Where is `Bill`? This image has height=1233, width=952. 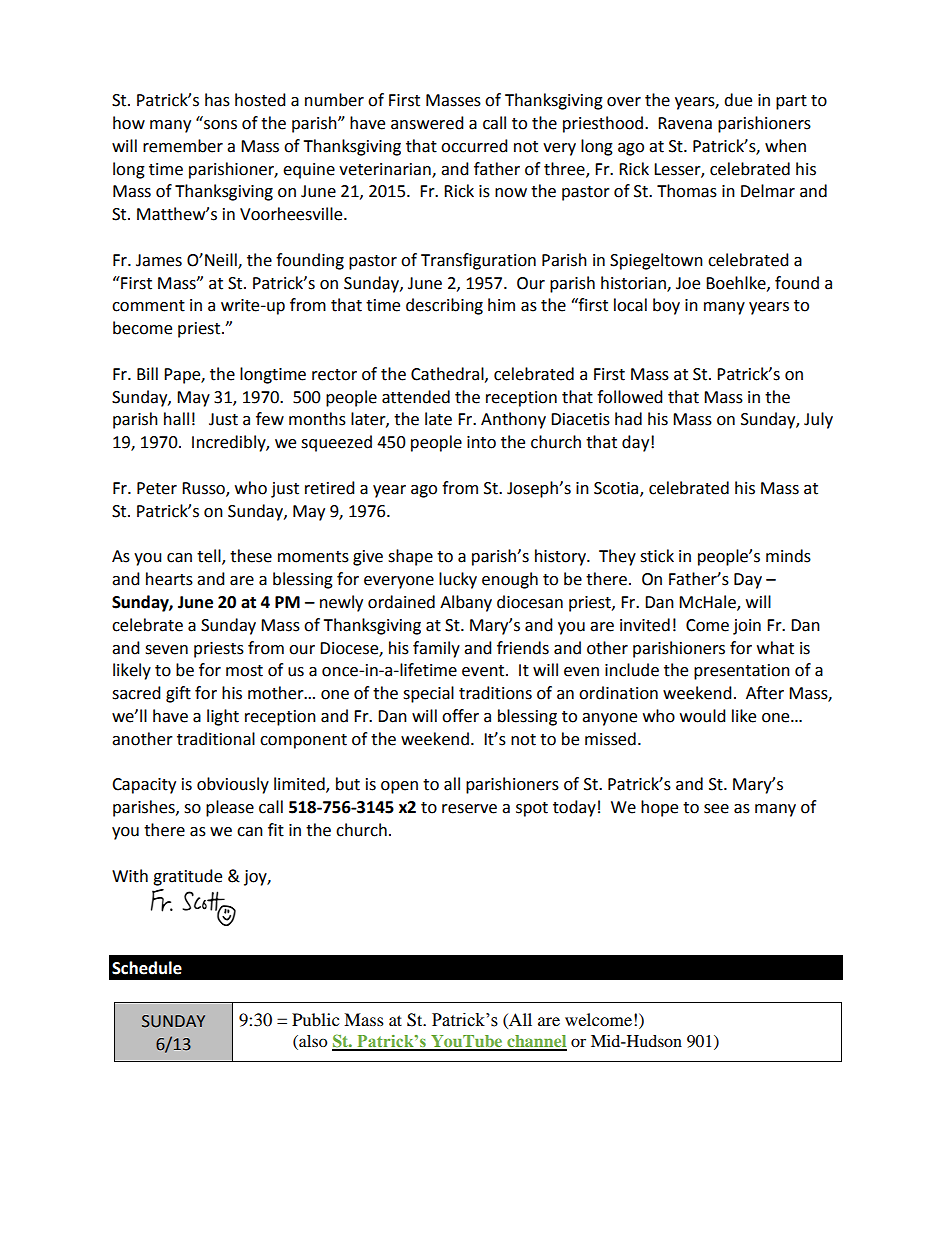
Bill is located at coordinates (147, 373).
